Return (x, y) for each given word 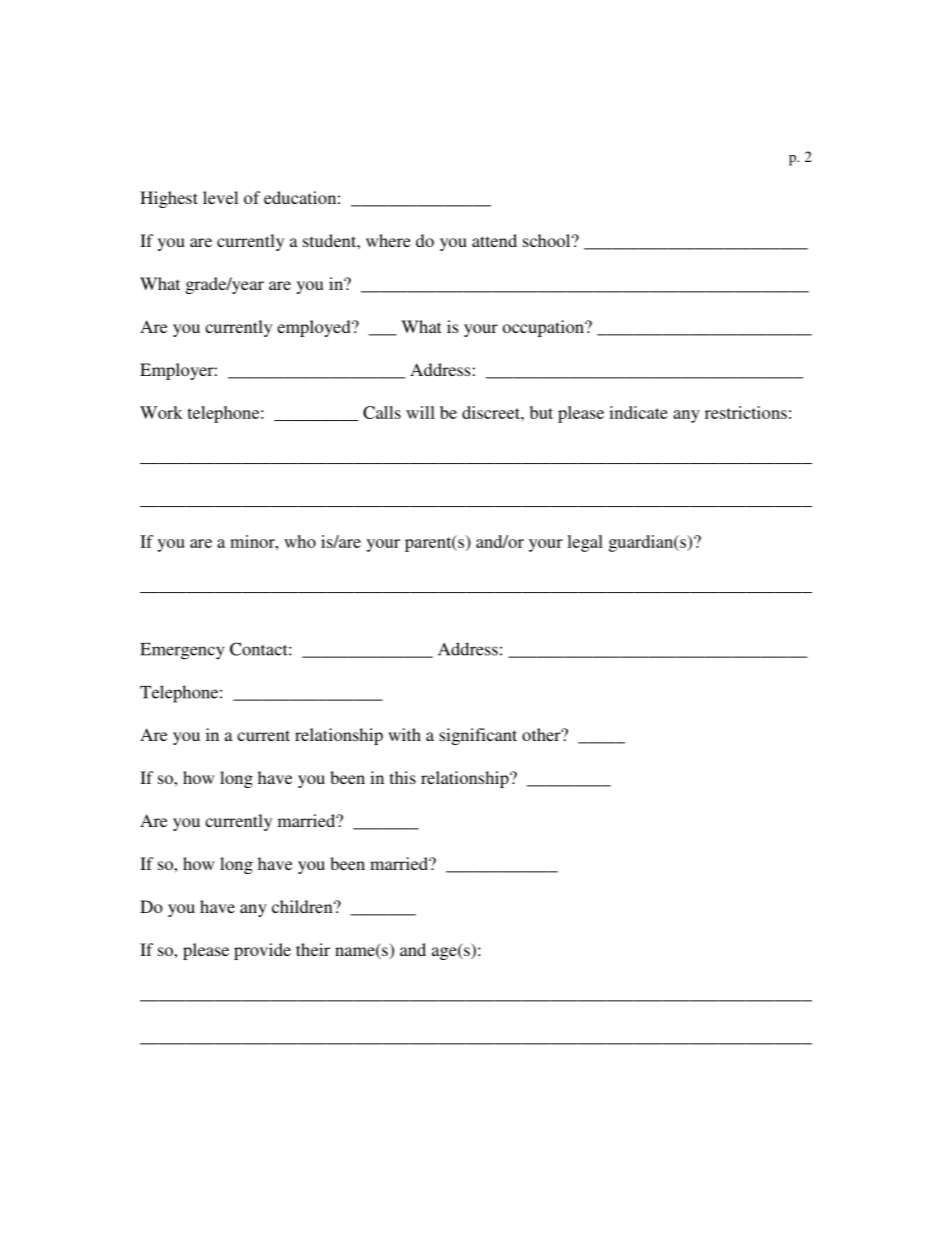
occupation (544, 328)
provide (262, 951)
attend (494, 240)
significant (478, 736)
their (313, 949)
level (220, 197)
